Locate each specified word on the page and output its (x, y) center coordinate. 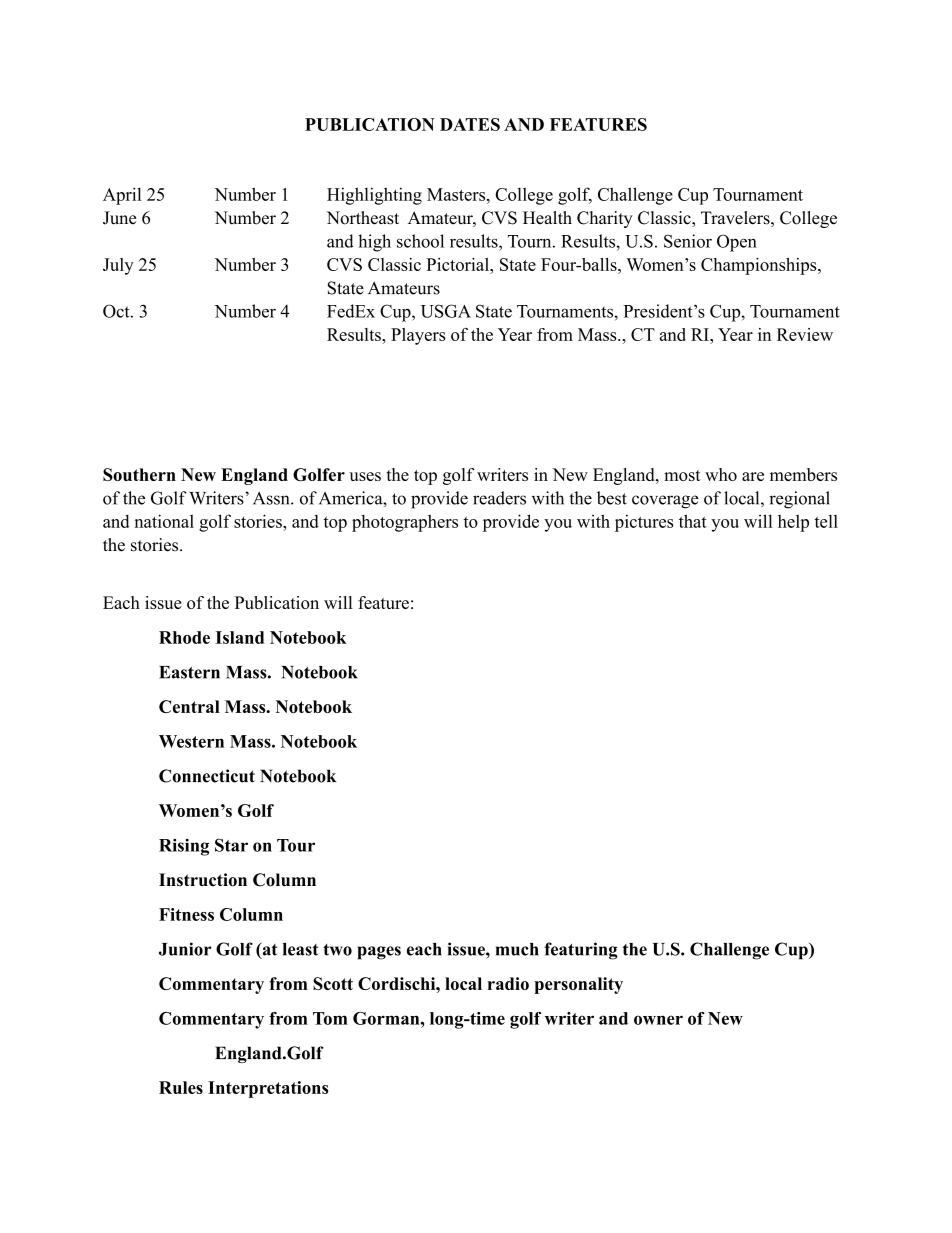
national (164, 521)
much (517, 949)
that (693, 521)
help (793, 523)
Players (418, 336)
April (122, 196)
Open (737, 243)
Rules (181, 1087)
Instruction (203, 880)
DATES (470, 124)
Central (189, 706)
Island (240, 637)
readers (499, 498)
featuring (581, 951)
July (118, 266)
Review (805, 334)
